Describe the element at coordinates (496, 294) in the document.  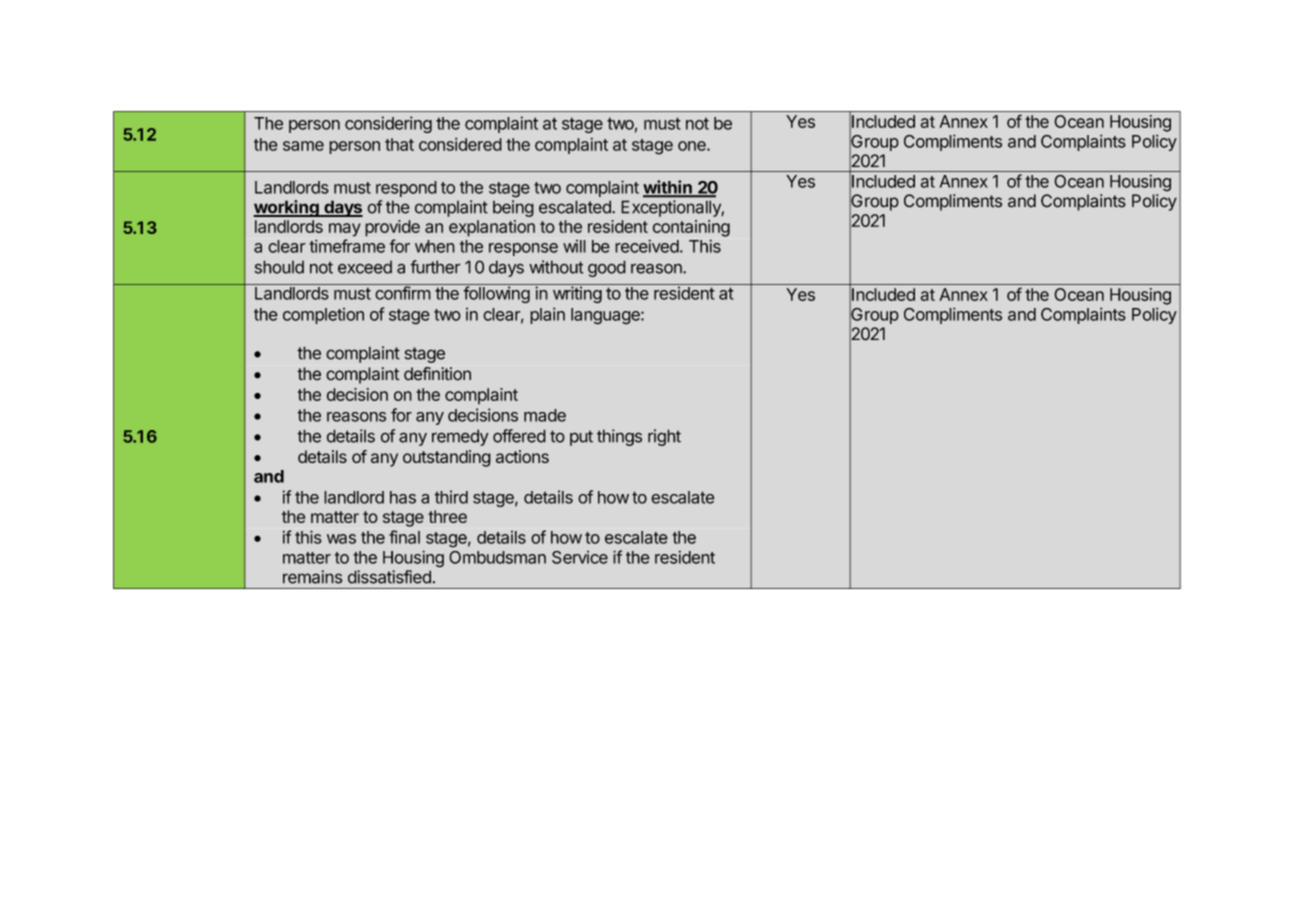
I see `following` at that location.
